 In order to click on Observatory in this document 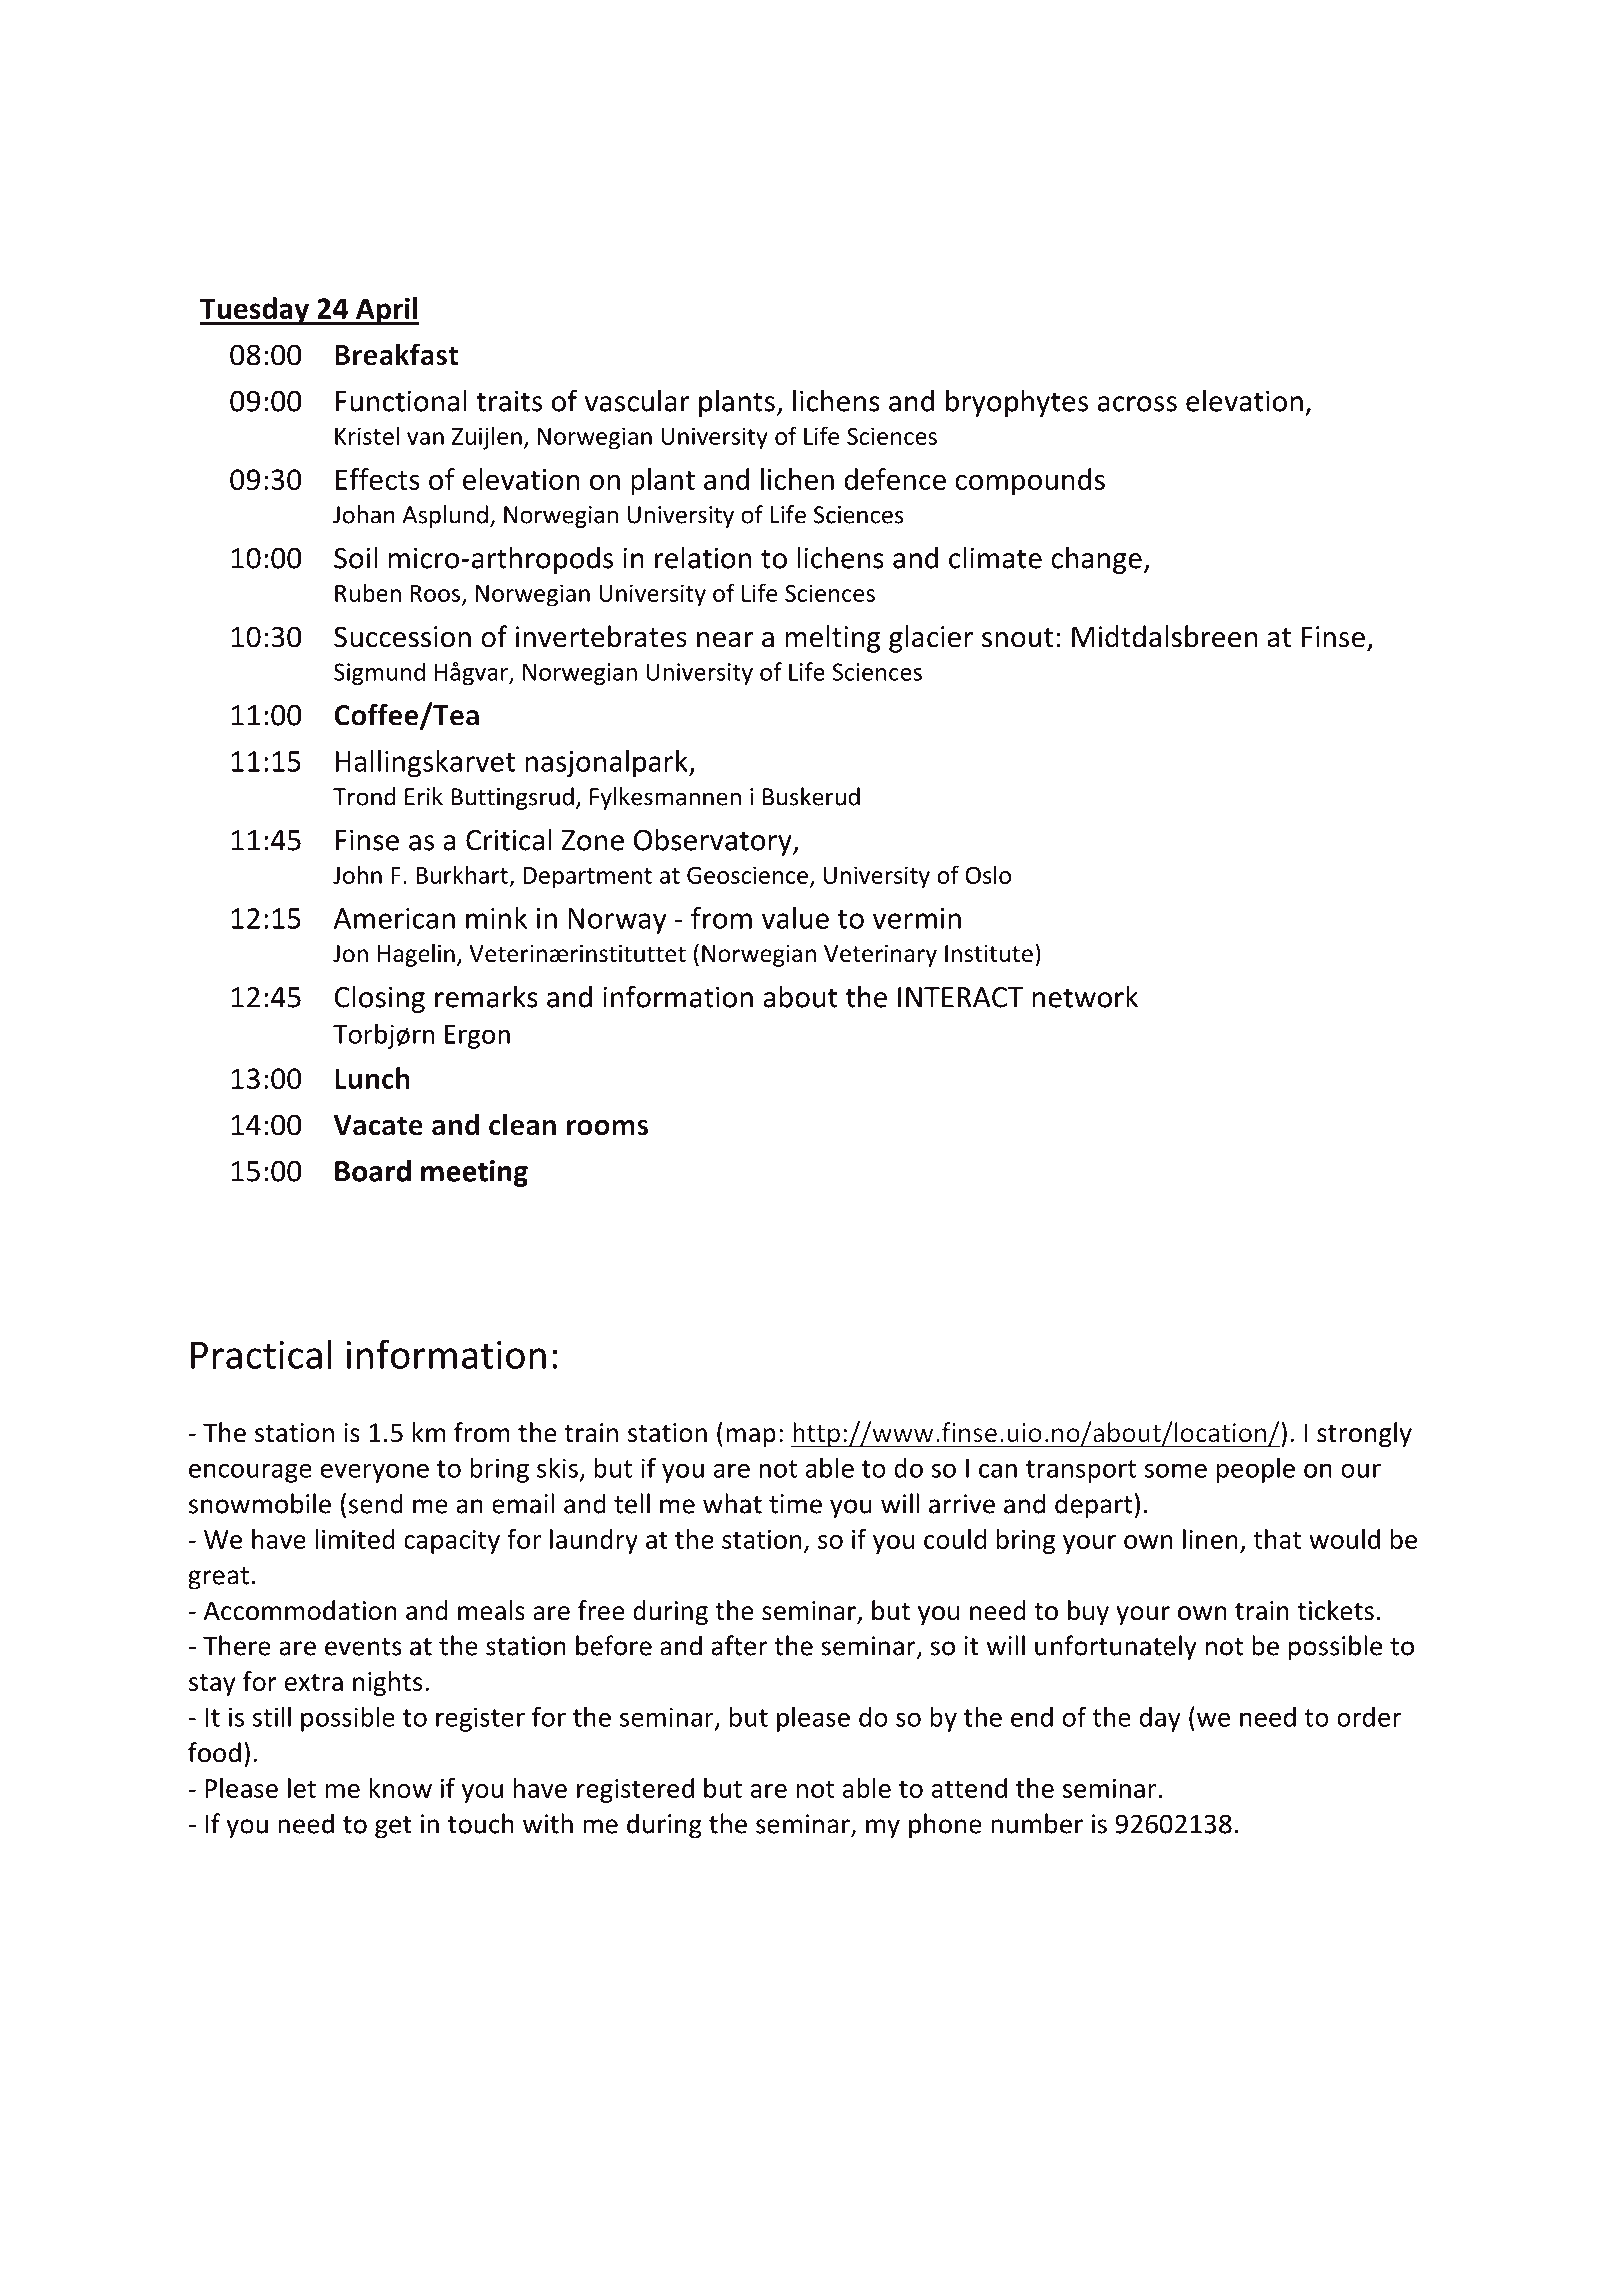, I will do `click(714, 842)`.
